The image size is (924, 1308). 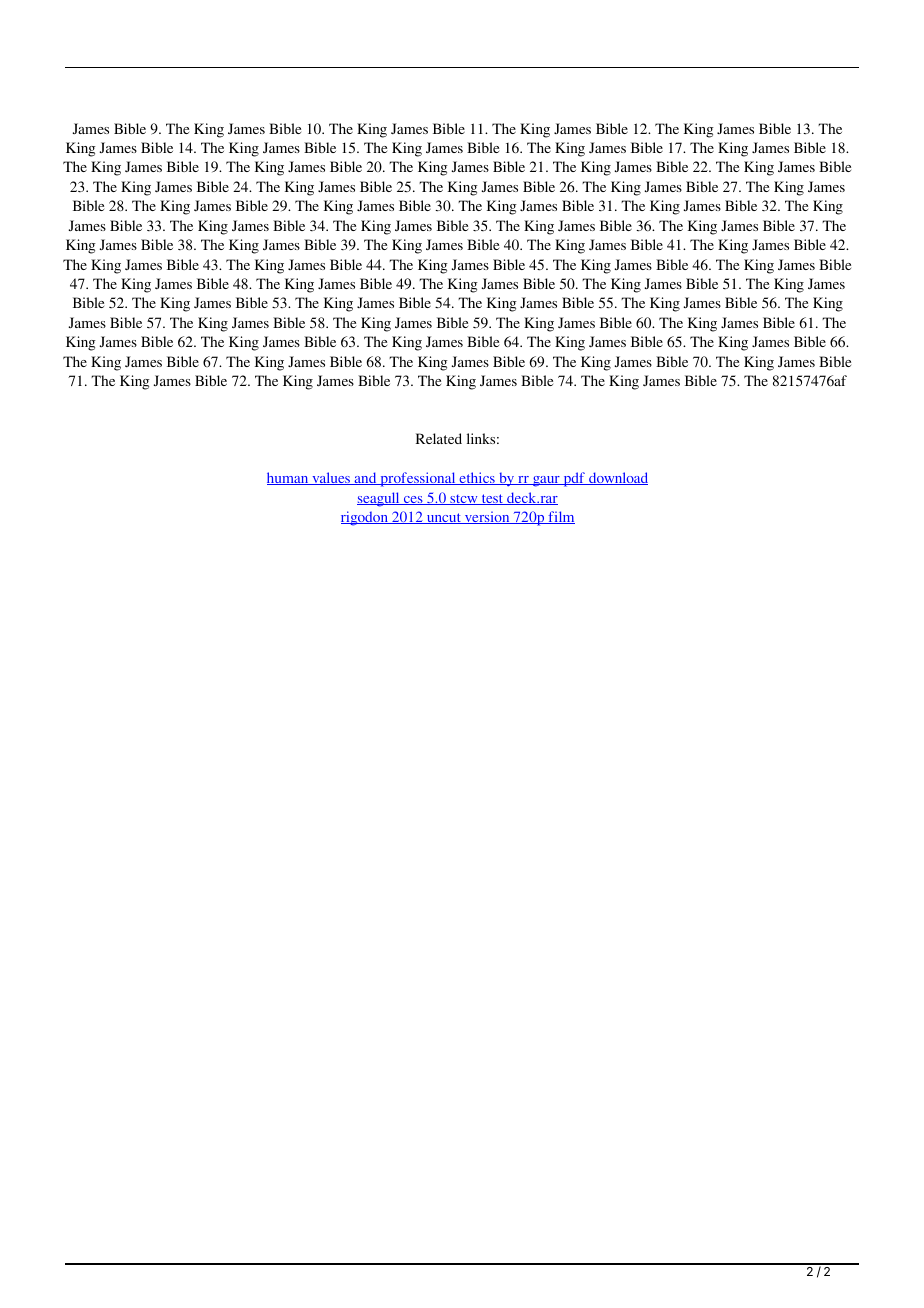 What do you see at coordinates (444, 518) in the screenshot?
I see `uncut` at bounding box center [444, 518].
